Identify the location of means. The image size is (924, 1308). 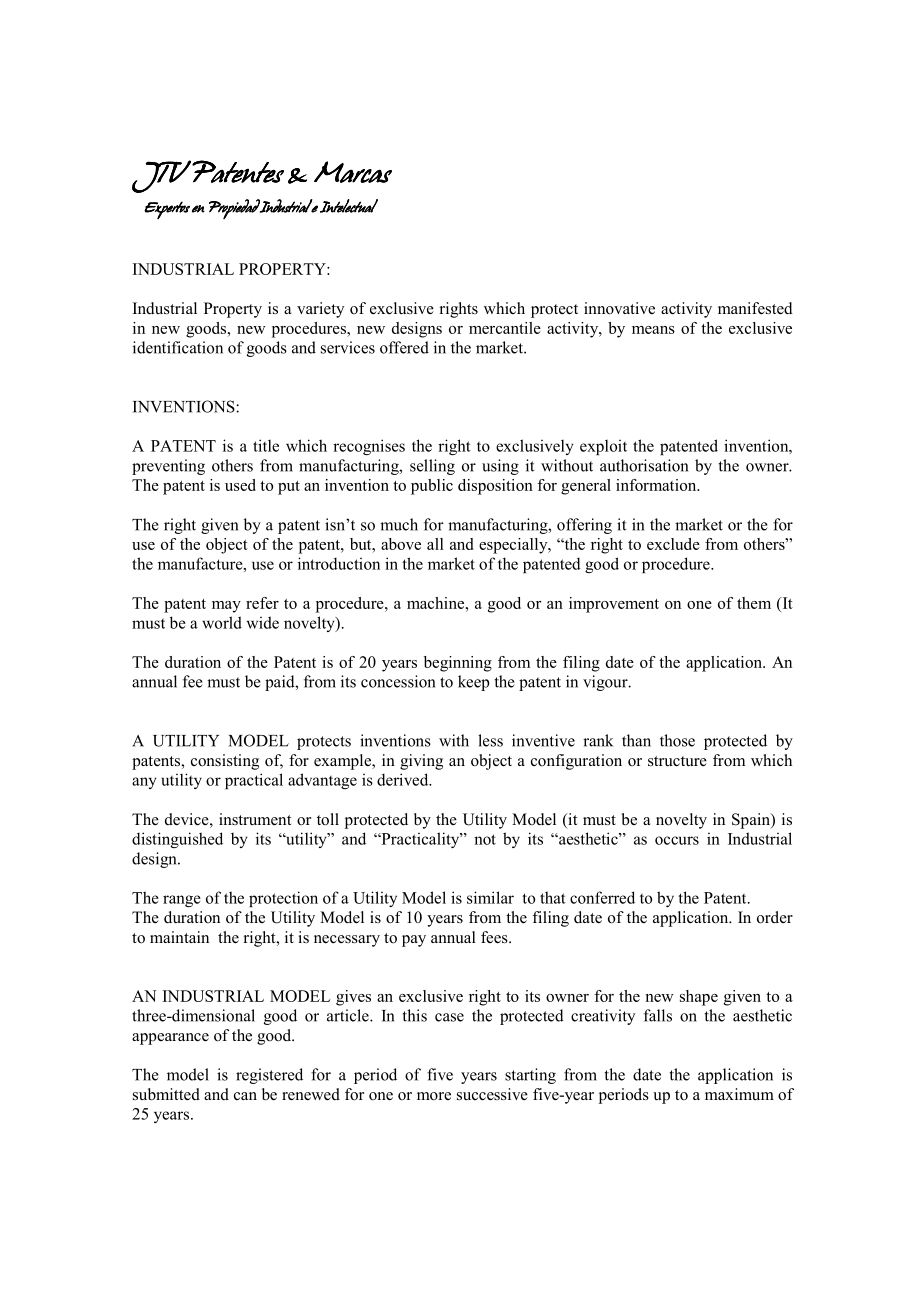
(653, 330).
